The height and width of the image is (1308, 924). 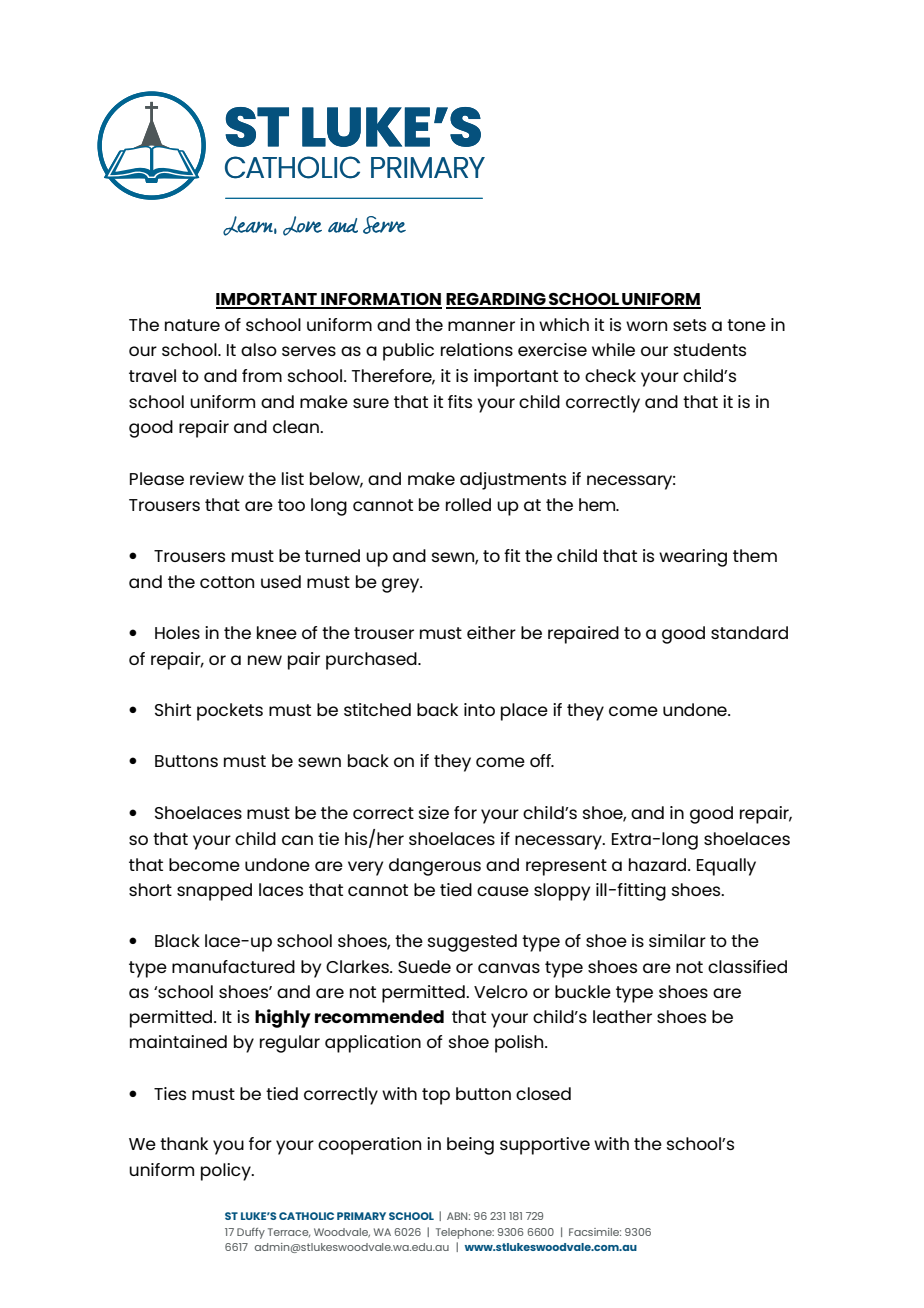 I want to click on standard, so click(x=749, y=632).
